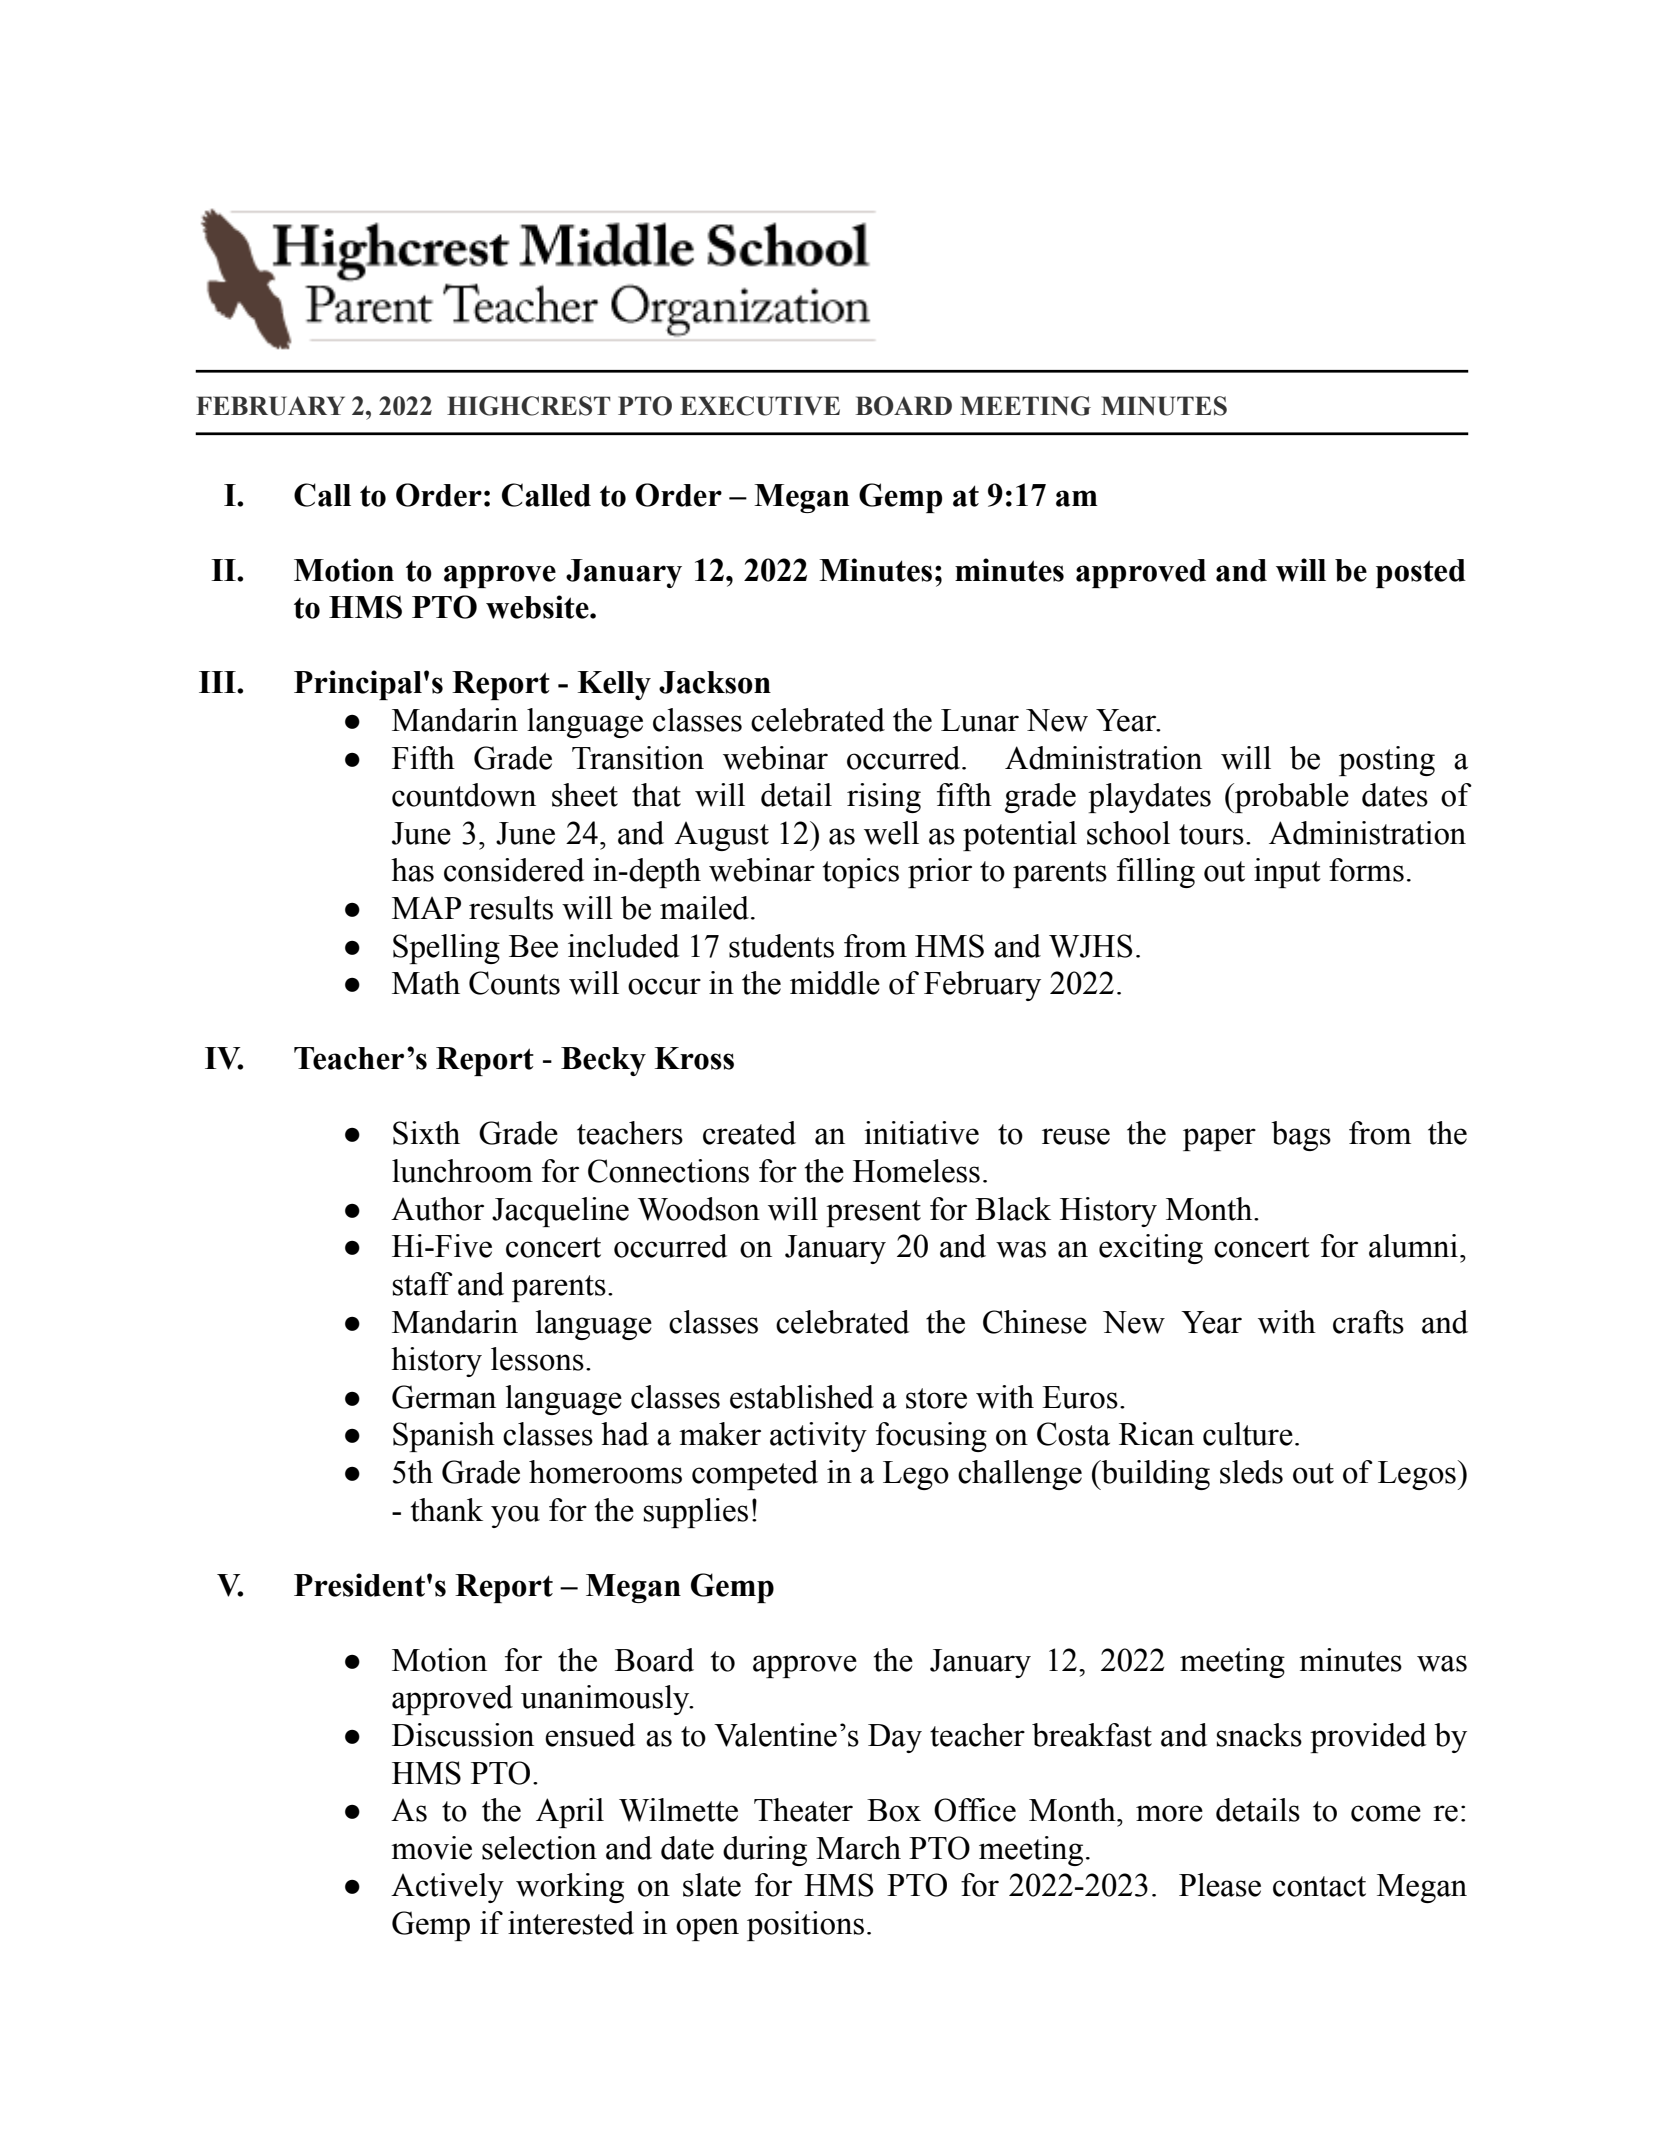 The image size is (1664, 2154). What do you see at coordinates (1301, 1136) in the image?
I see `bags` at bounding box center [1301, 1136].
